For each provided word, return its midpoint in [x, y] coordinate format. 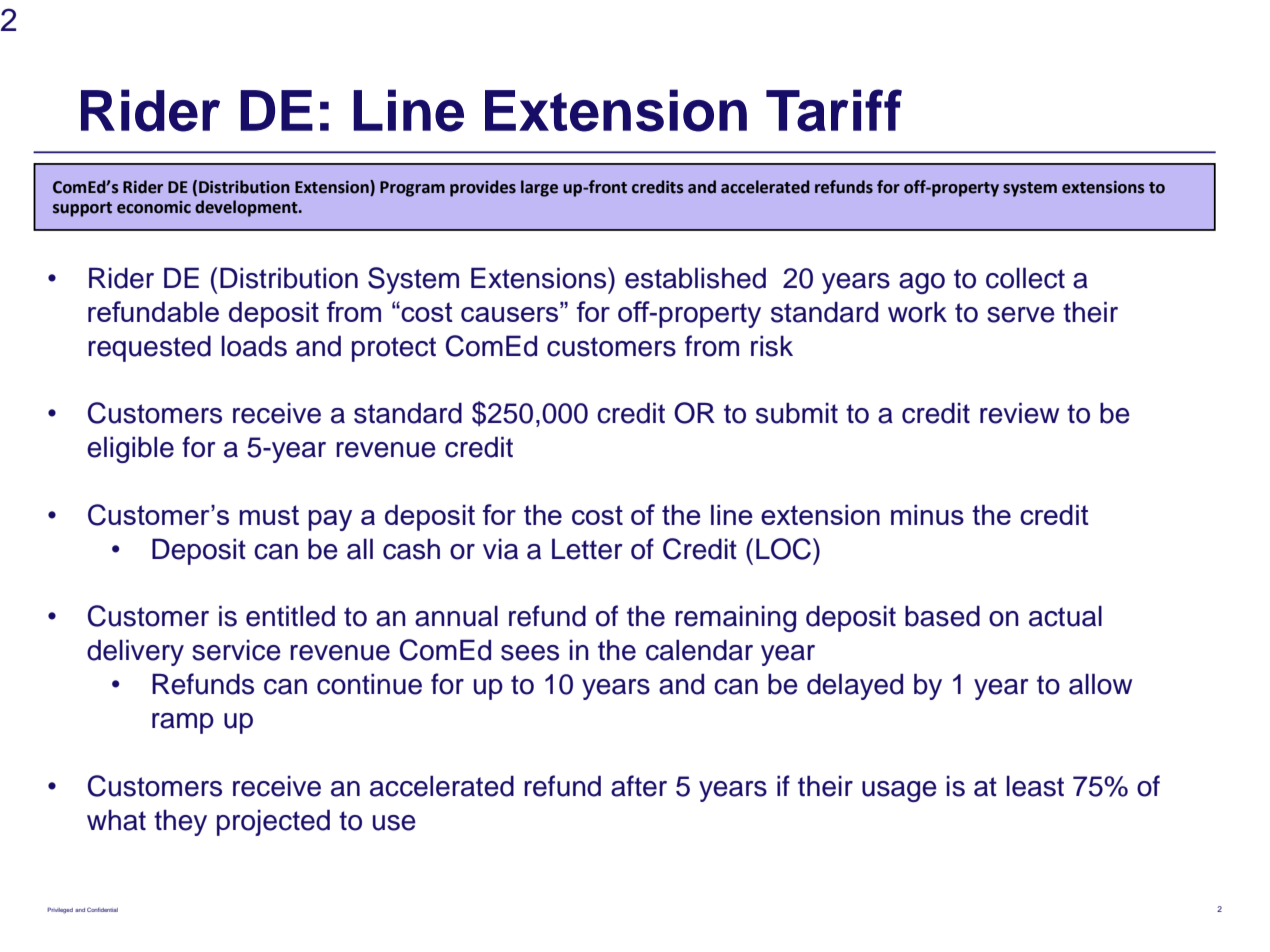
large [539, 188]
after [639, 786]
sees [530, 653]
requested [149, 348]
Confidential [102, 909]
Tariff [834, 110]
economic [154, 207]
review [1019, 413]
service [236, 650]
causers [511, 313]
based [942, 616]
